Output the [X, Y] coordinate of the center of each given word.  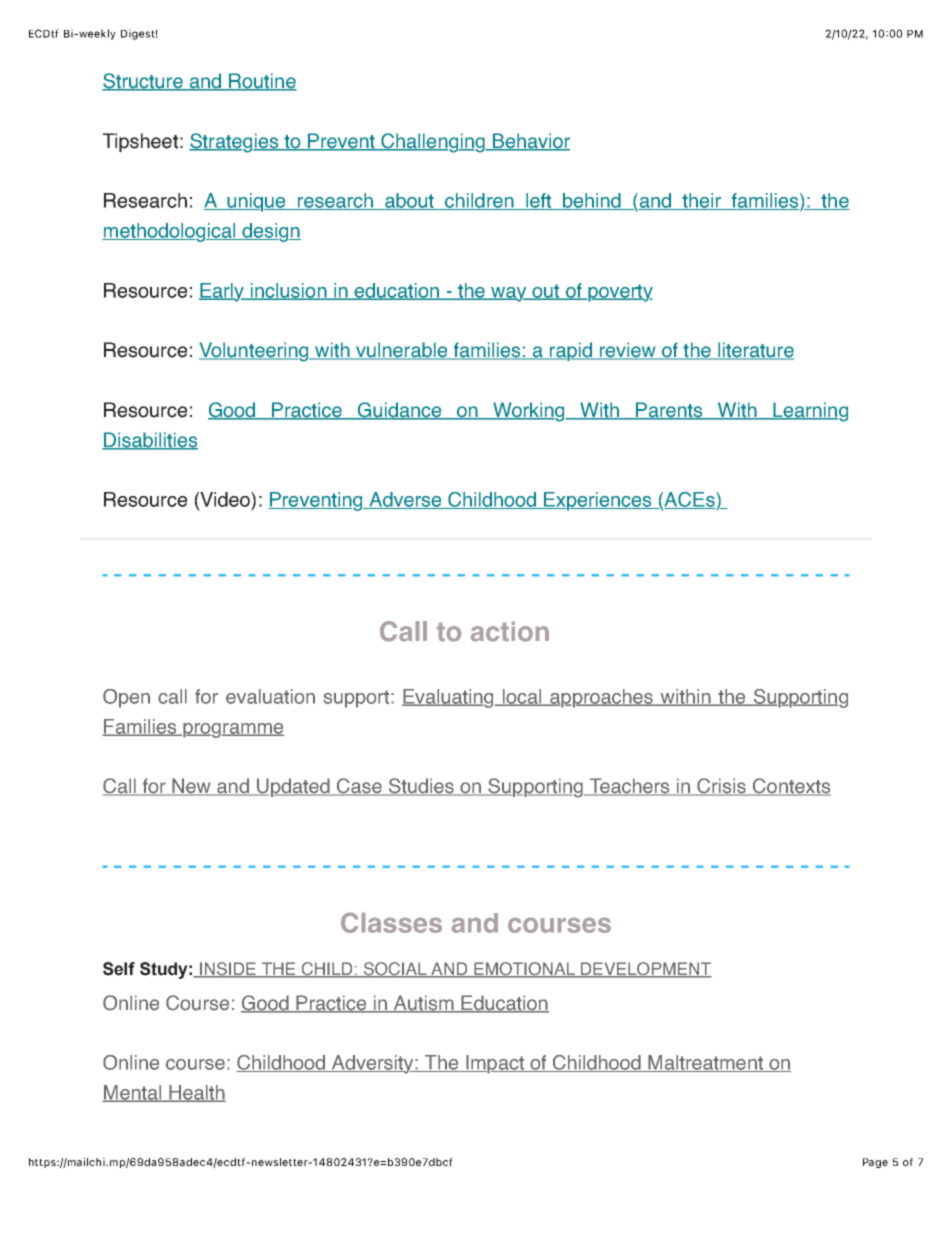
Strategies [235, 143]
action [510, 631]
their [701, 201]
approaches [601, 698]
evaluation [270, 696]
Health [196, 1093]
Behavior [530, 142]
